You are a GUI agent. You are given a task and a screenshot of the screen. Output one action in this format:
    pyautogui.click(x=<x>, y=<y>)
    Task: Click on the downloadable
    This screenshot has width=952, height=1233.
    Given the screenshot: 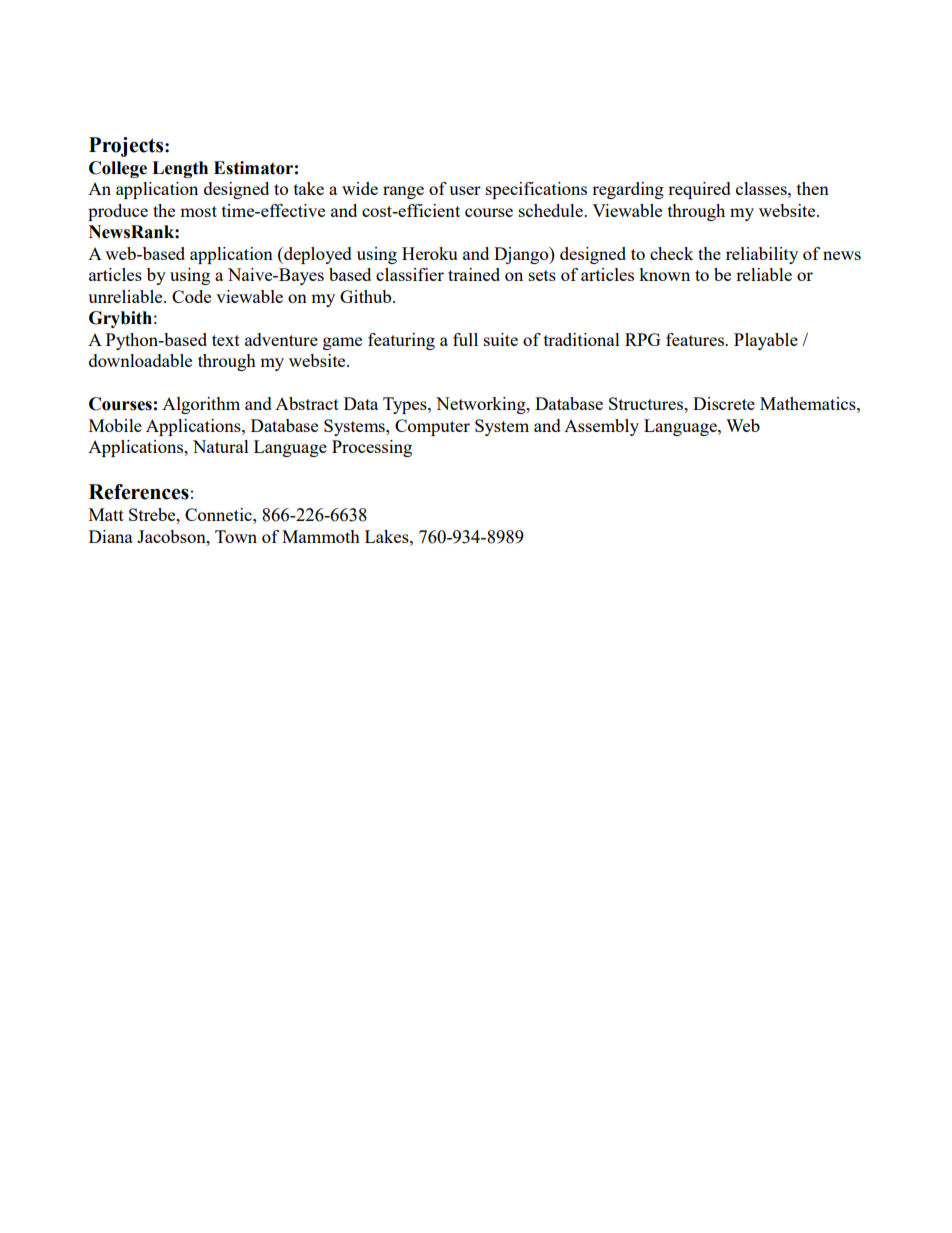 What is the action you would take?
    pyautogui.click(x=140, y=360)
